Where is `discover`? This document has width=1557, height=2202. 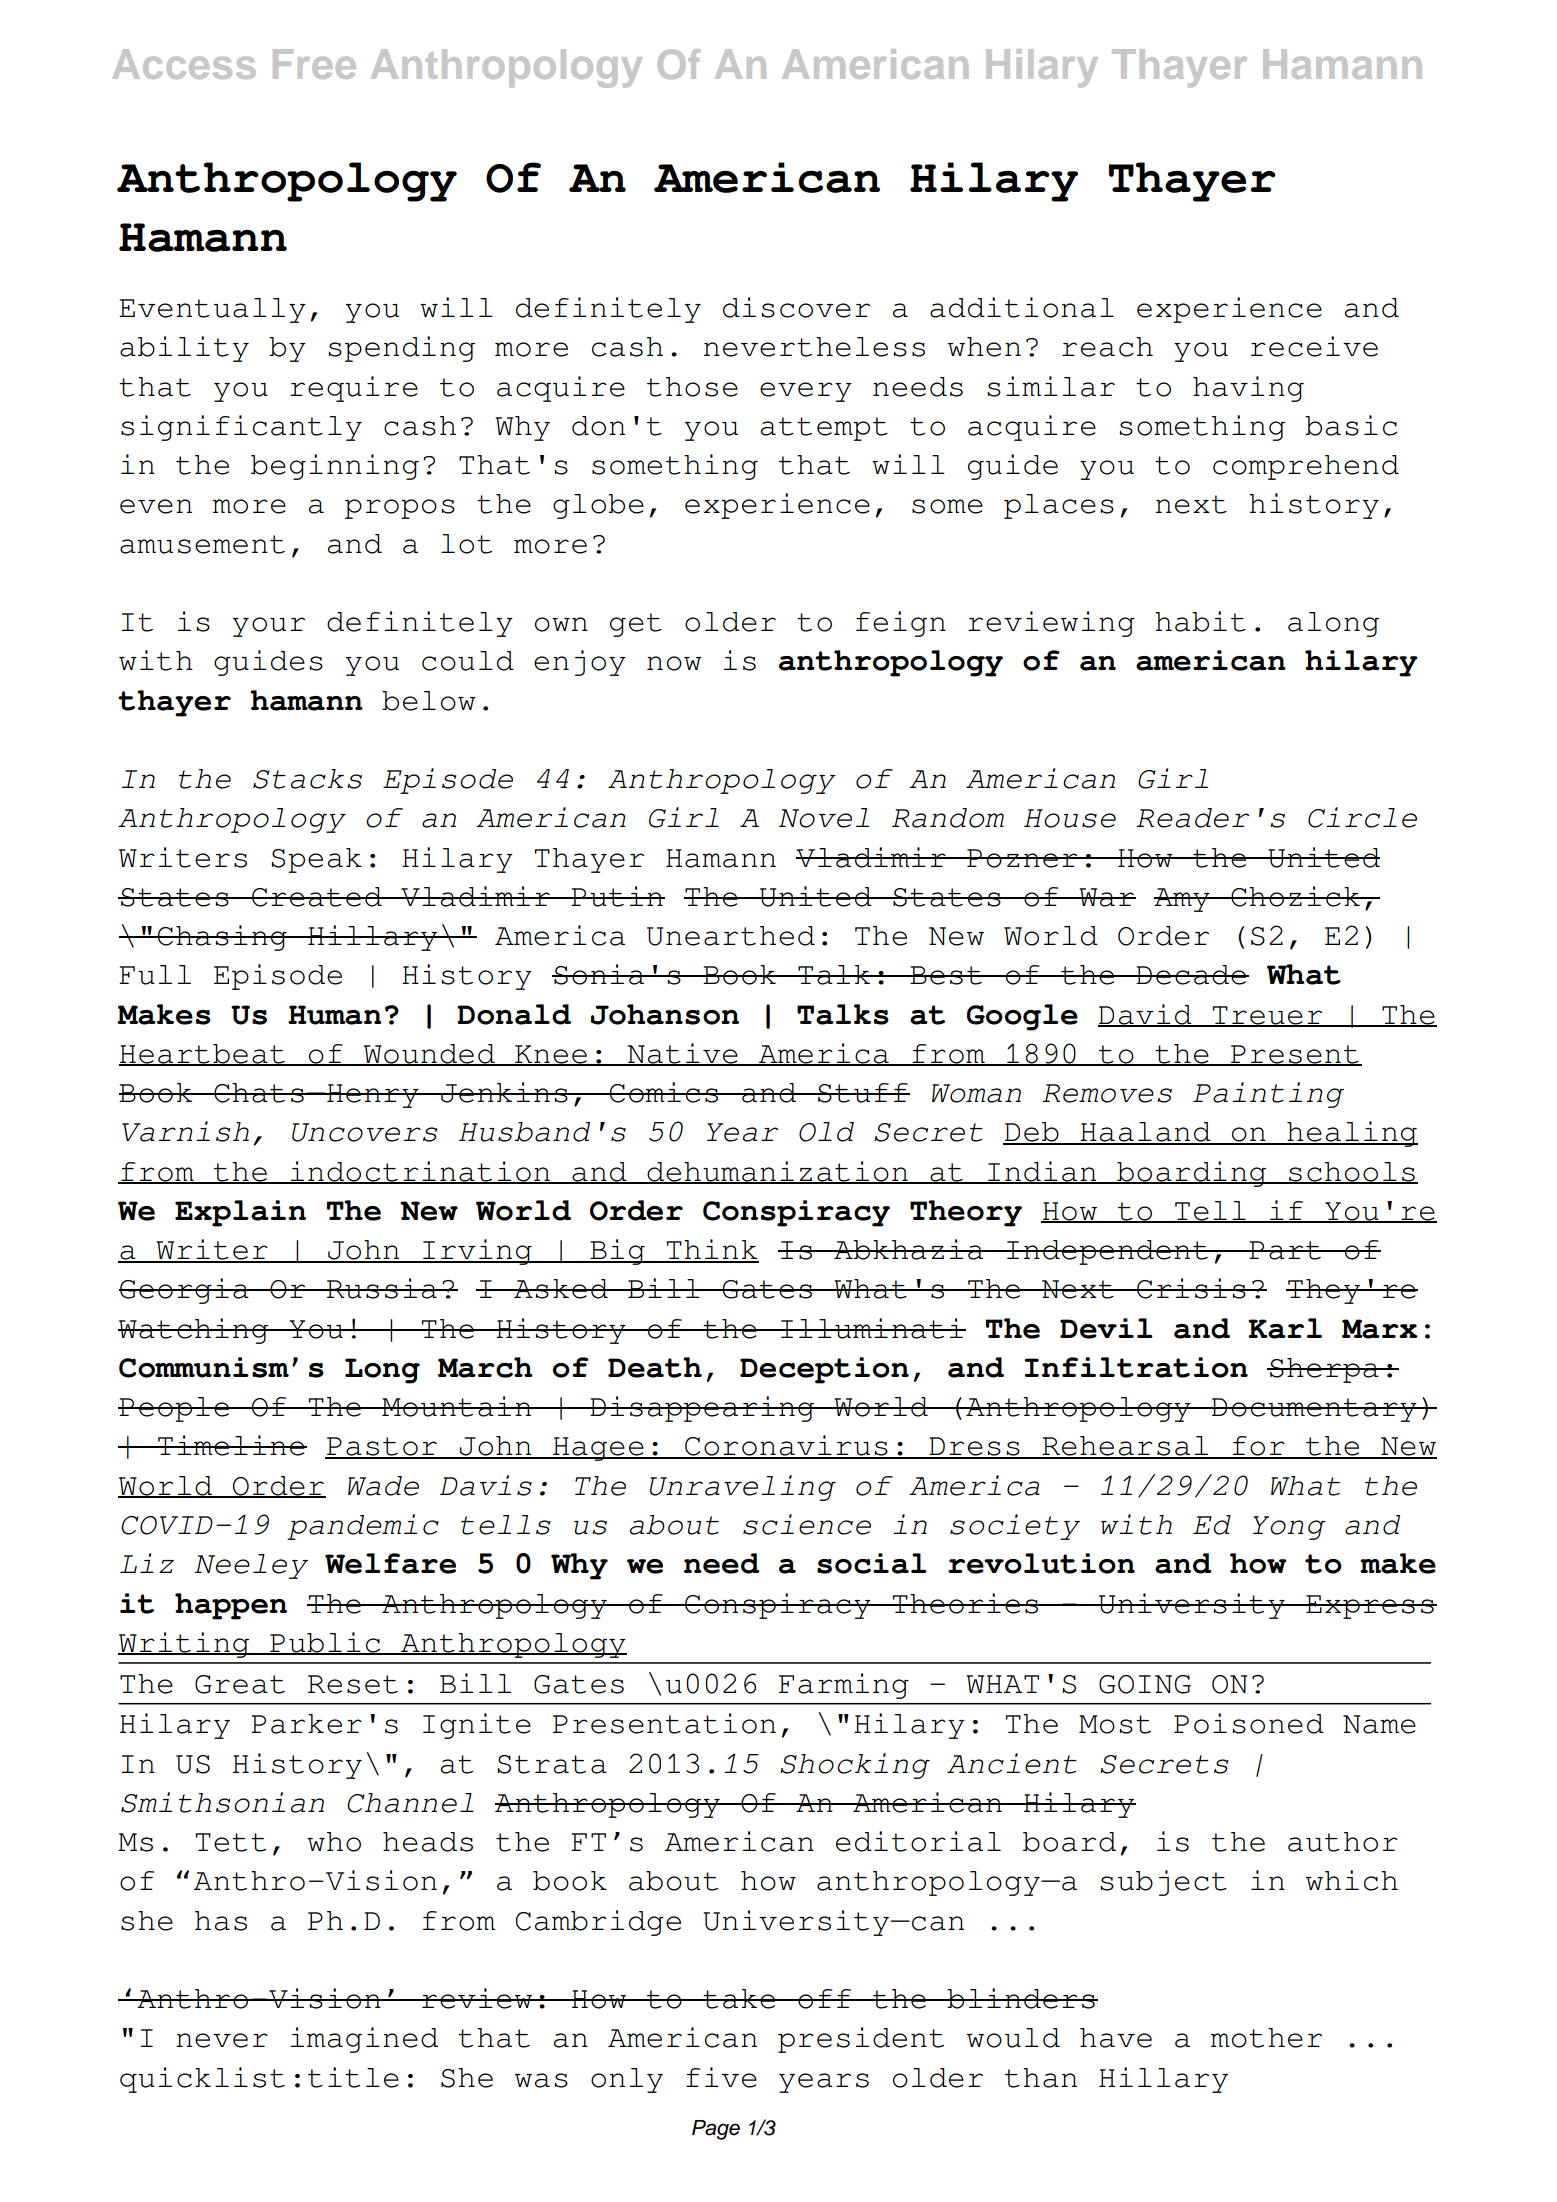
discover is located at coordinates (796, 307).
